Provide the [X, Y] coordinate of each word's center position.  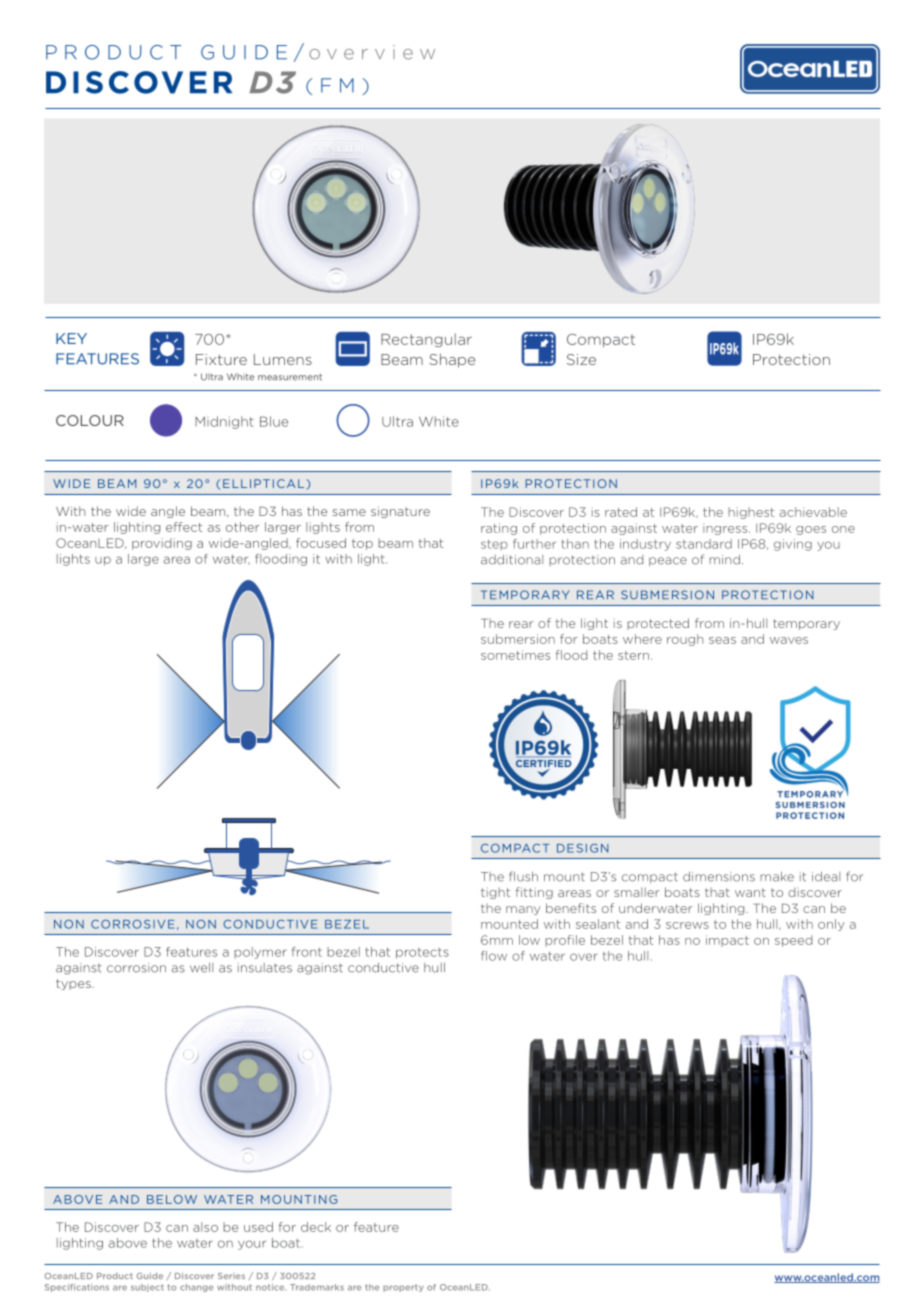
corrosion [136, 968]
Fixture [221, 359]
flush [523, 876]
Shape [452, 361]
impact [727, 941]
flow [494, 956]
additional [512, 560]
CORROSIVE [133, 924]
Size [581, 359]
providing [162, 544]
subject [147, 1288]
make [777, 877]
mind [724, 560]
